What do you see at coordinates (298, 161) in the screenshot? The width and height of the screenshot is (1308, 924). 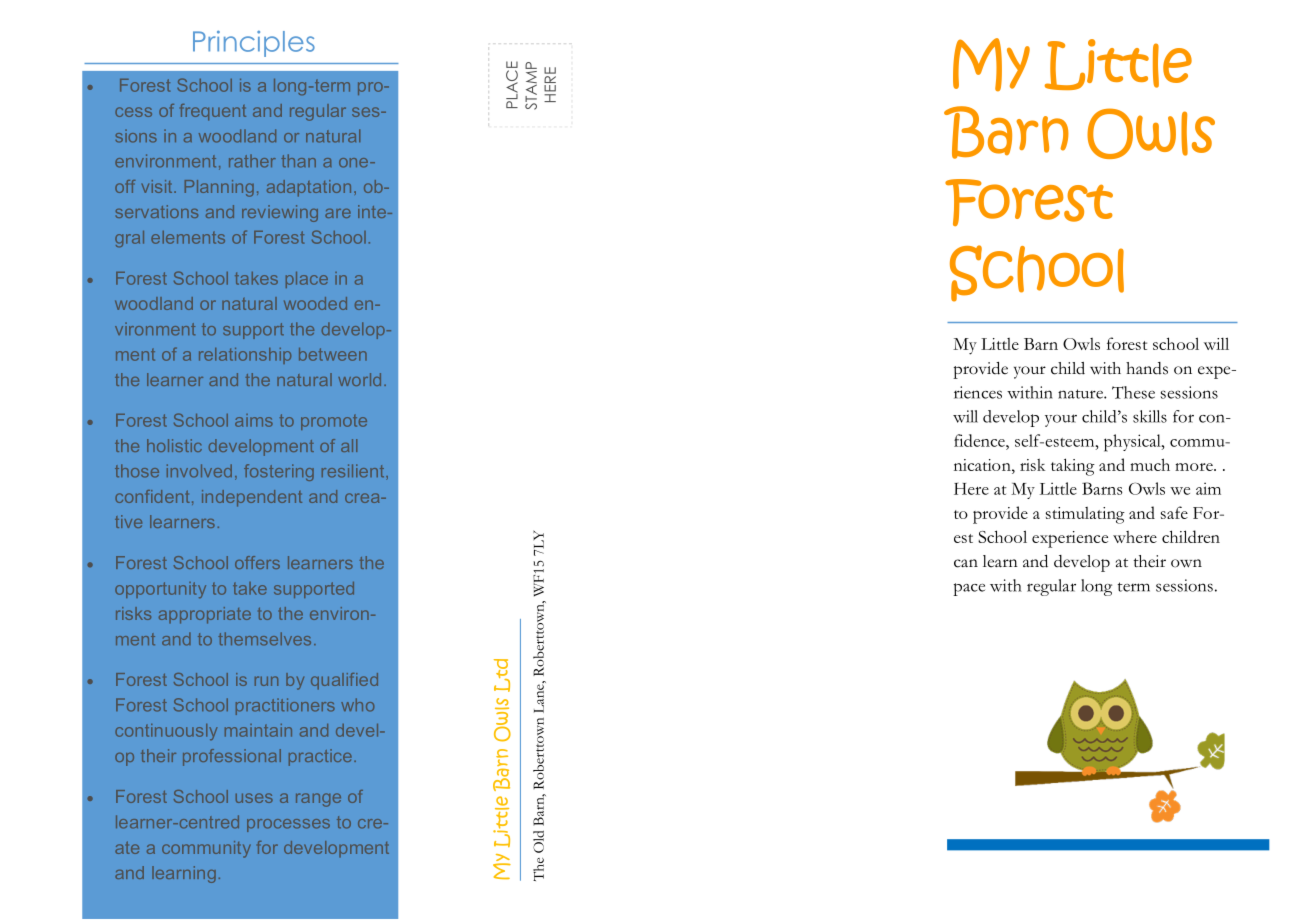 I see `than` at bounding box center [298, 161].
